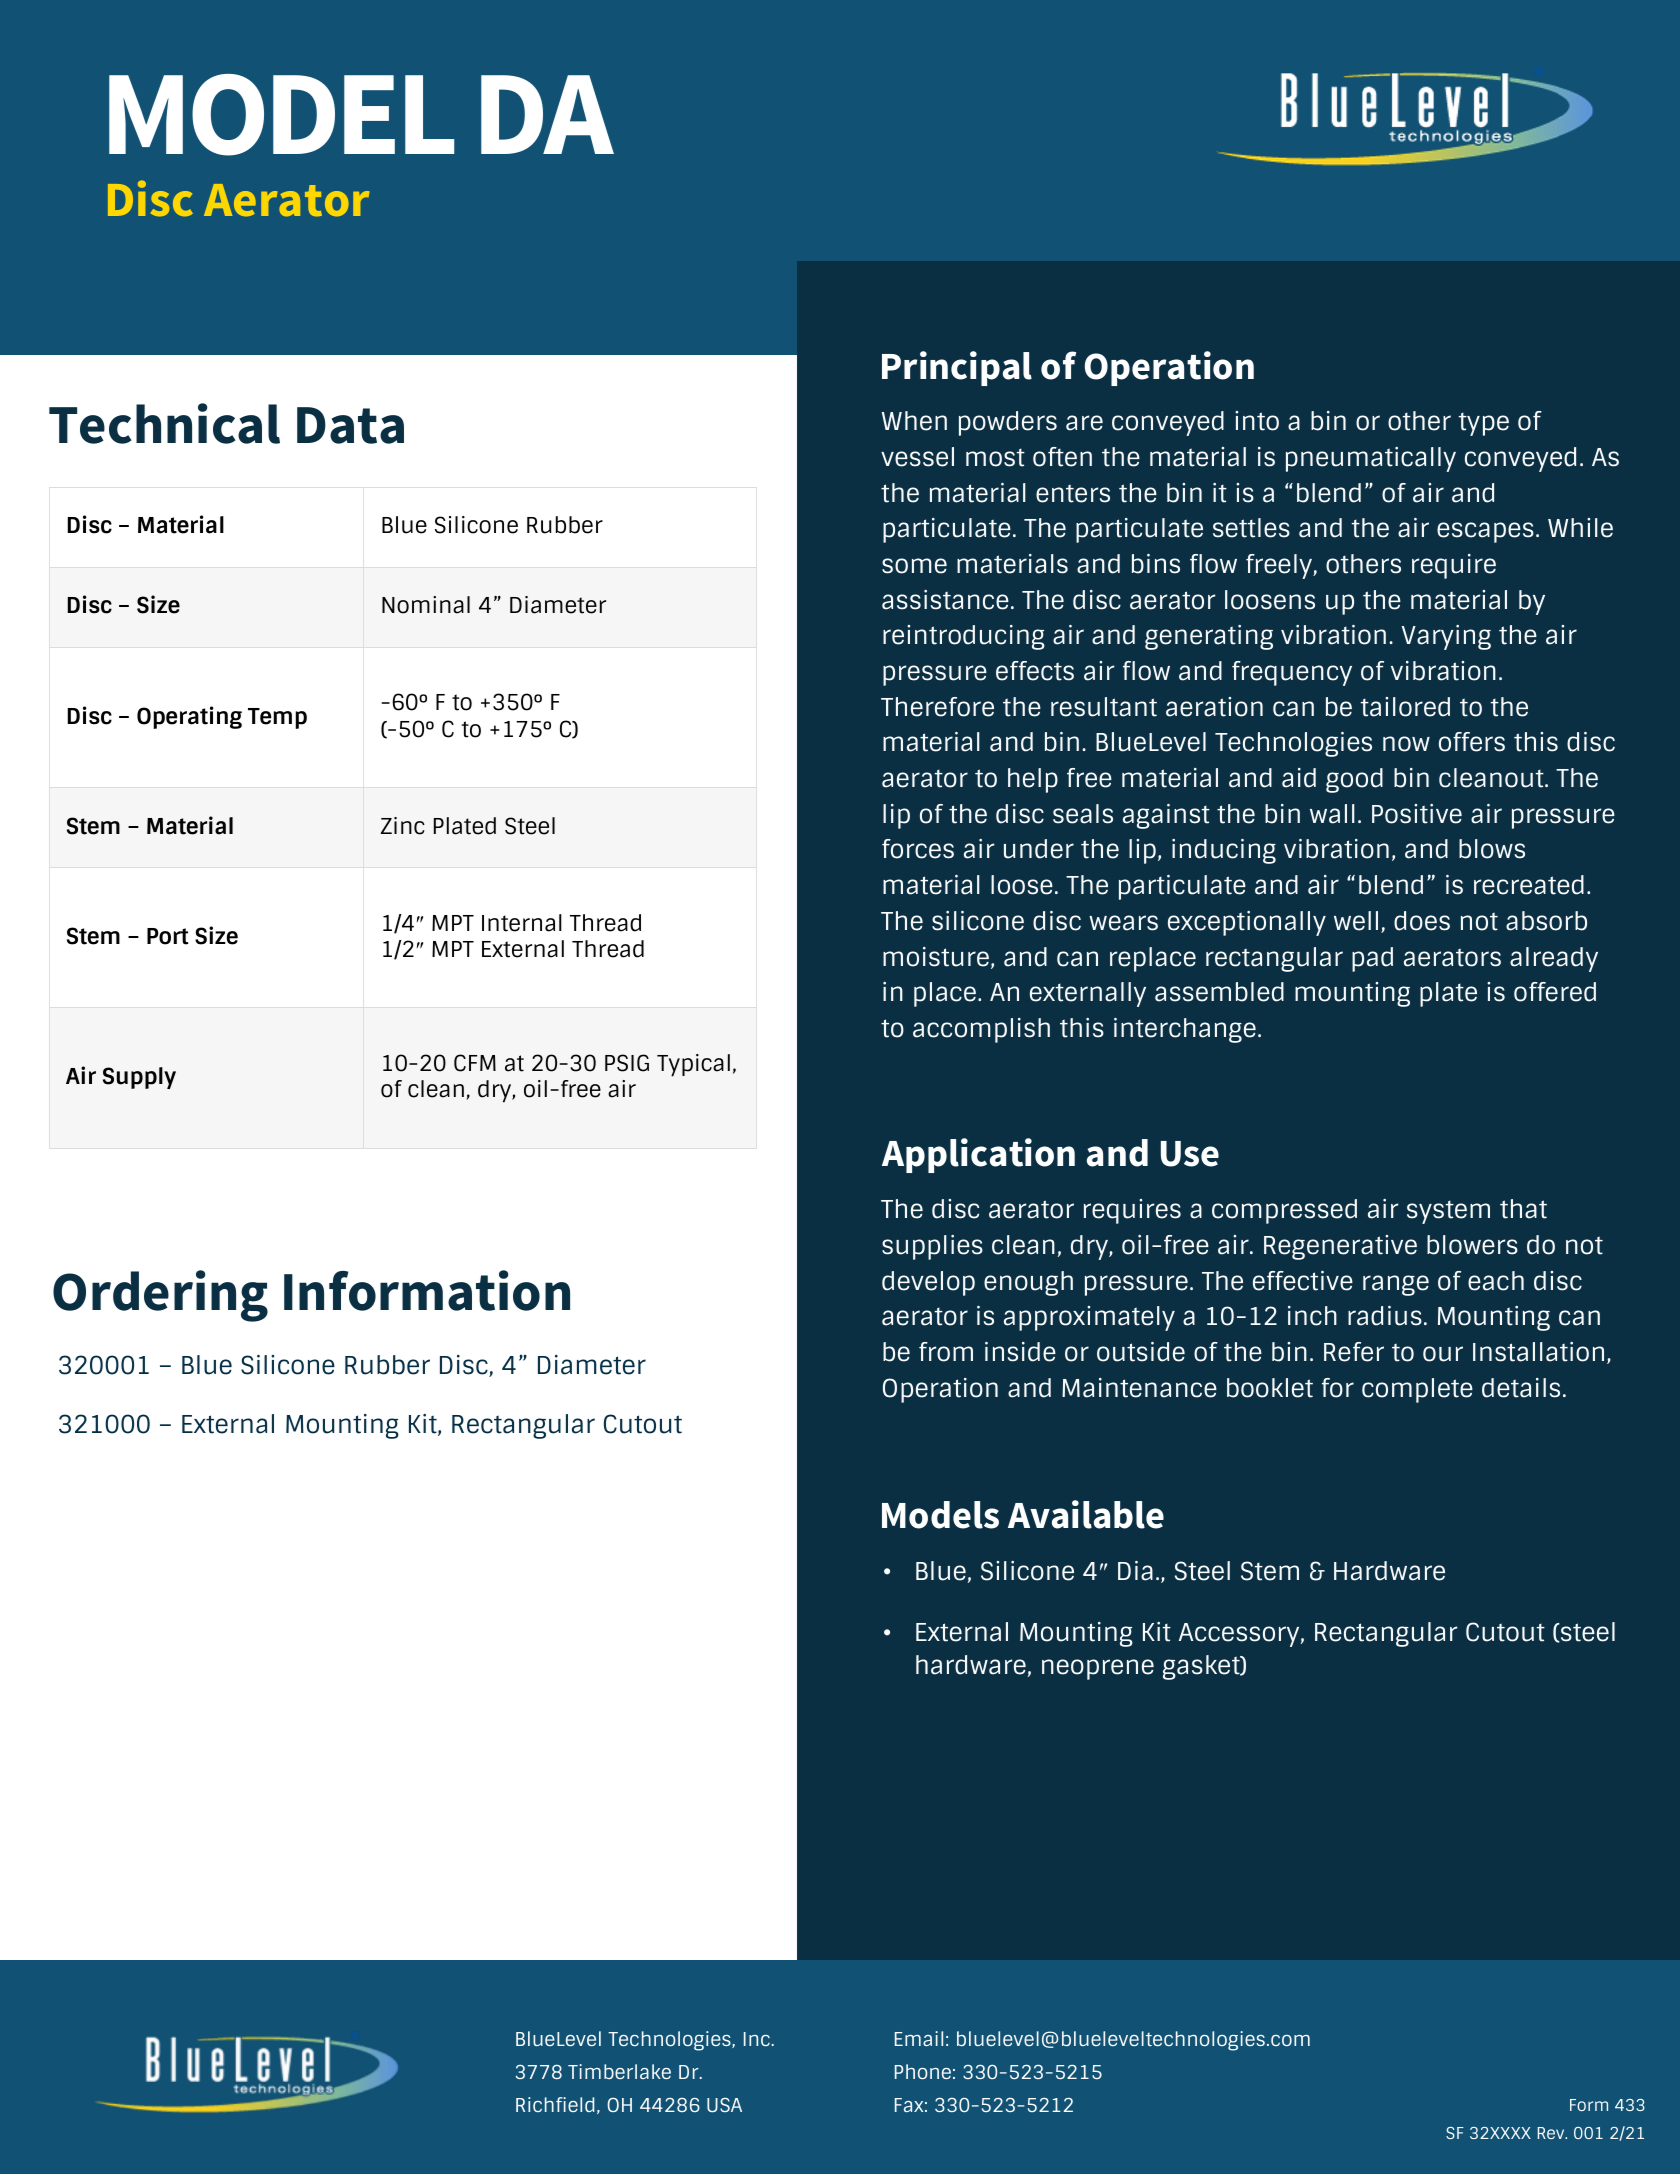 The width and height of the image is (1680, 2174). Describe the element at coordinates (919, 2038) in the image. I see `Email` at that location.
